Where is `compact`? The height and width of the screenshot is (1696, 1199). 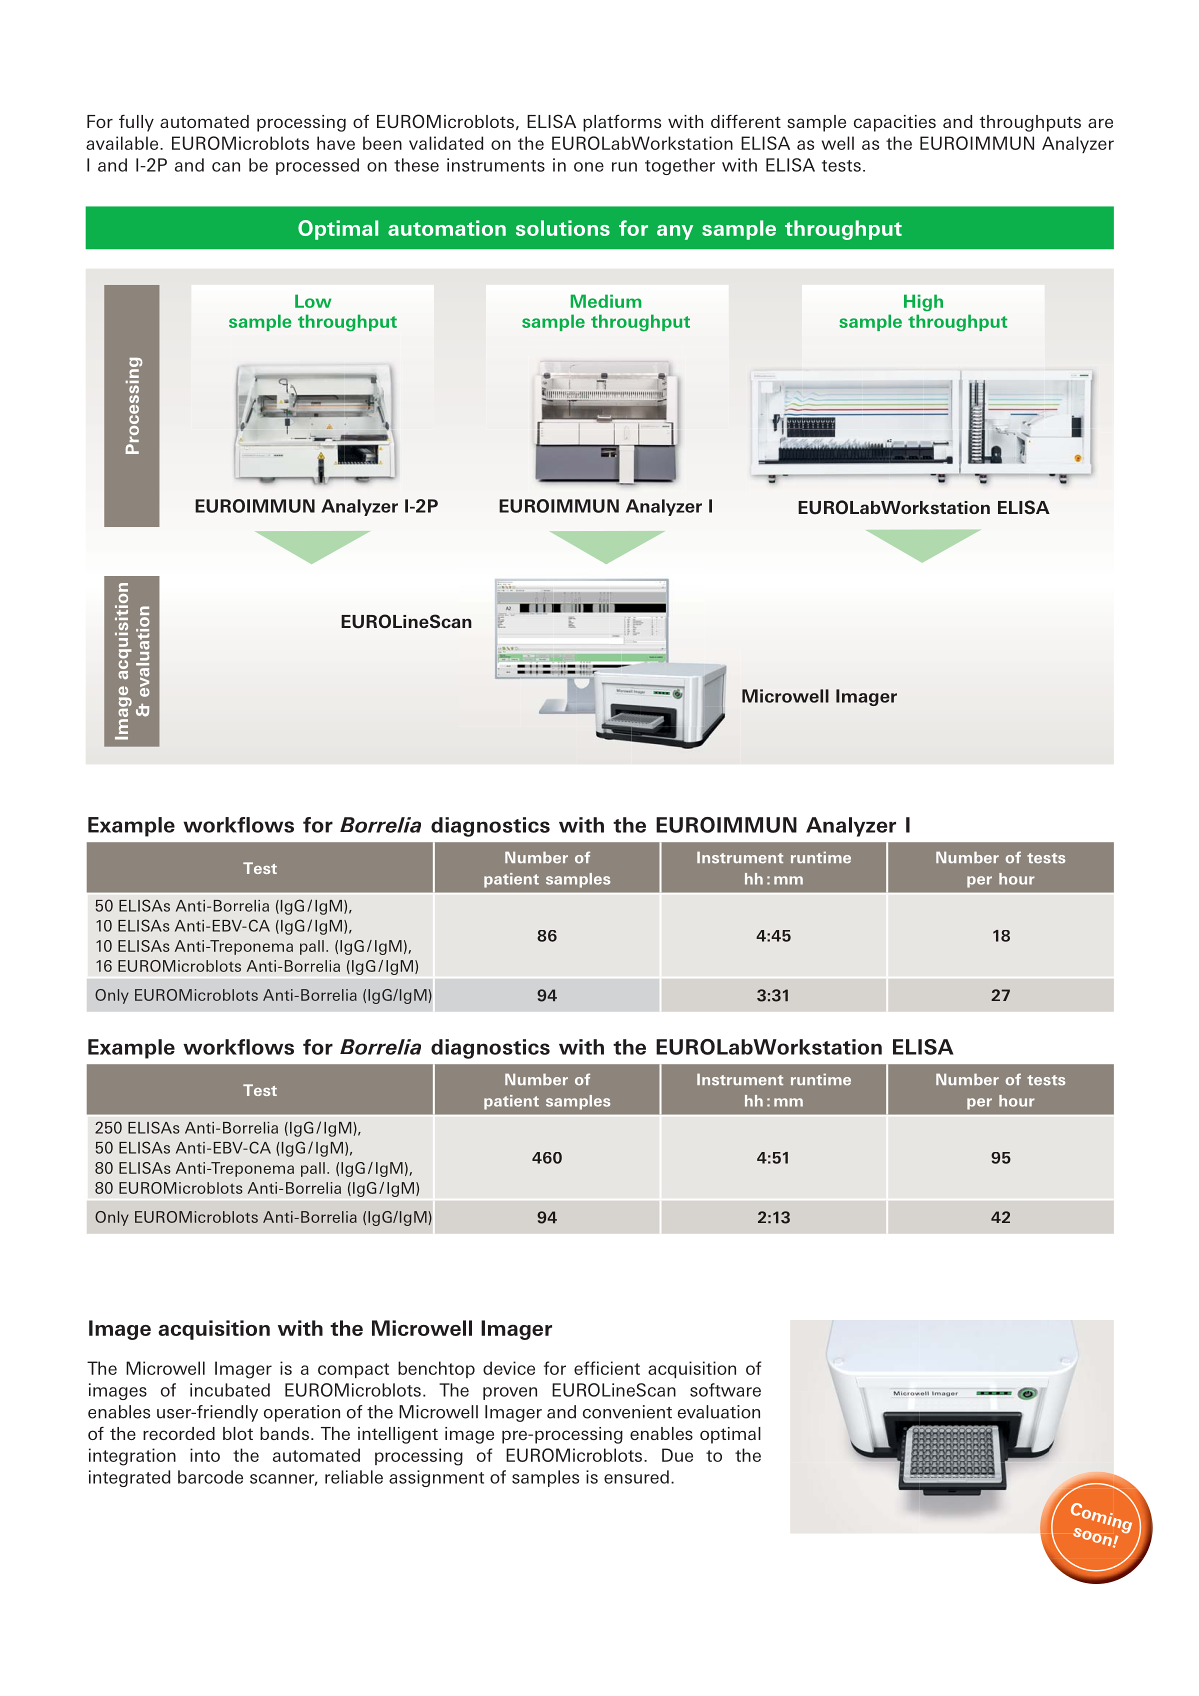
compact is located at coordinates (353, 1370).
